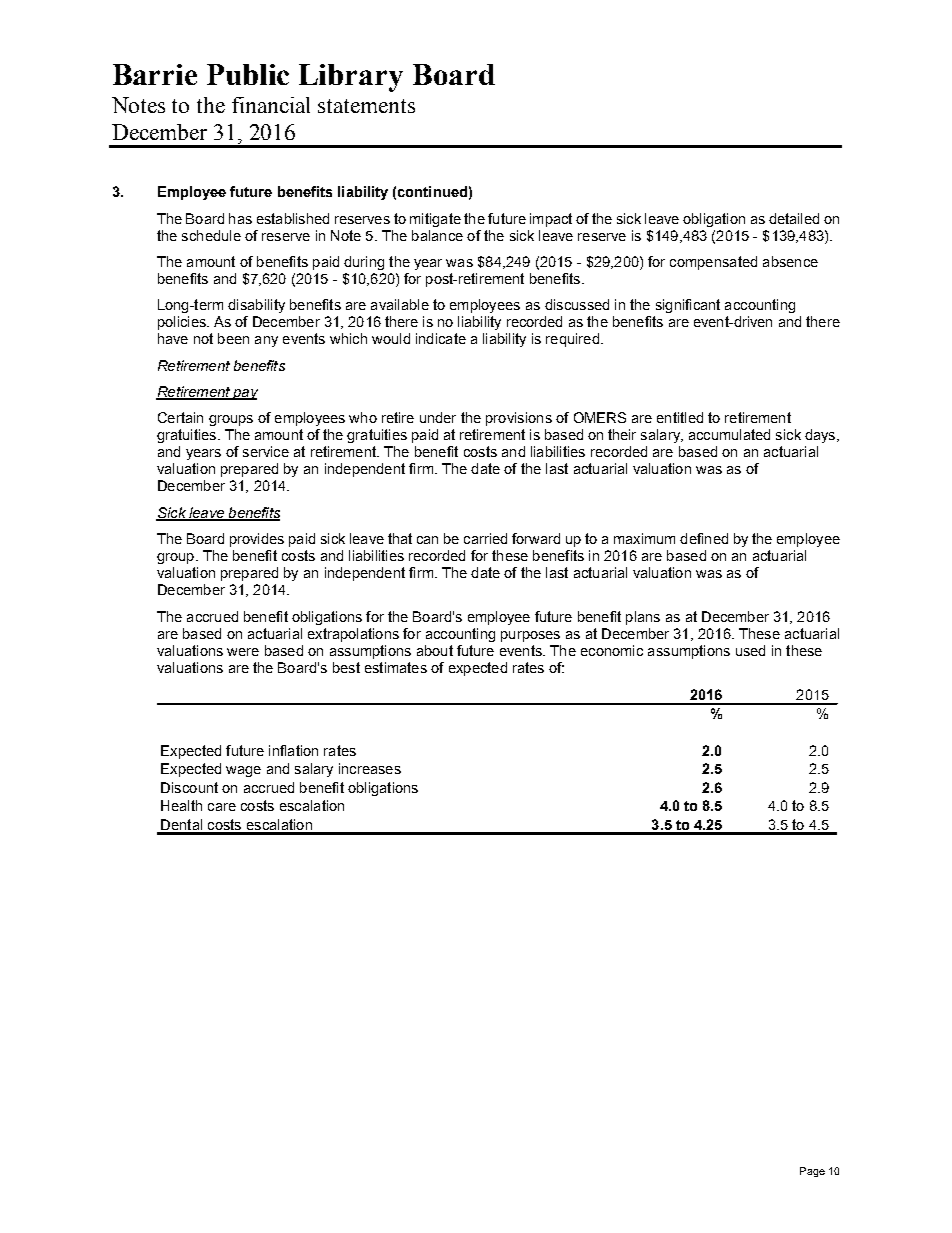 This page has height=1233, width=952. Describe the element at coordinates (266, 451) in the page. I see `service` at that location.
